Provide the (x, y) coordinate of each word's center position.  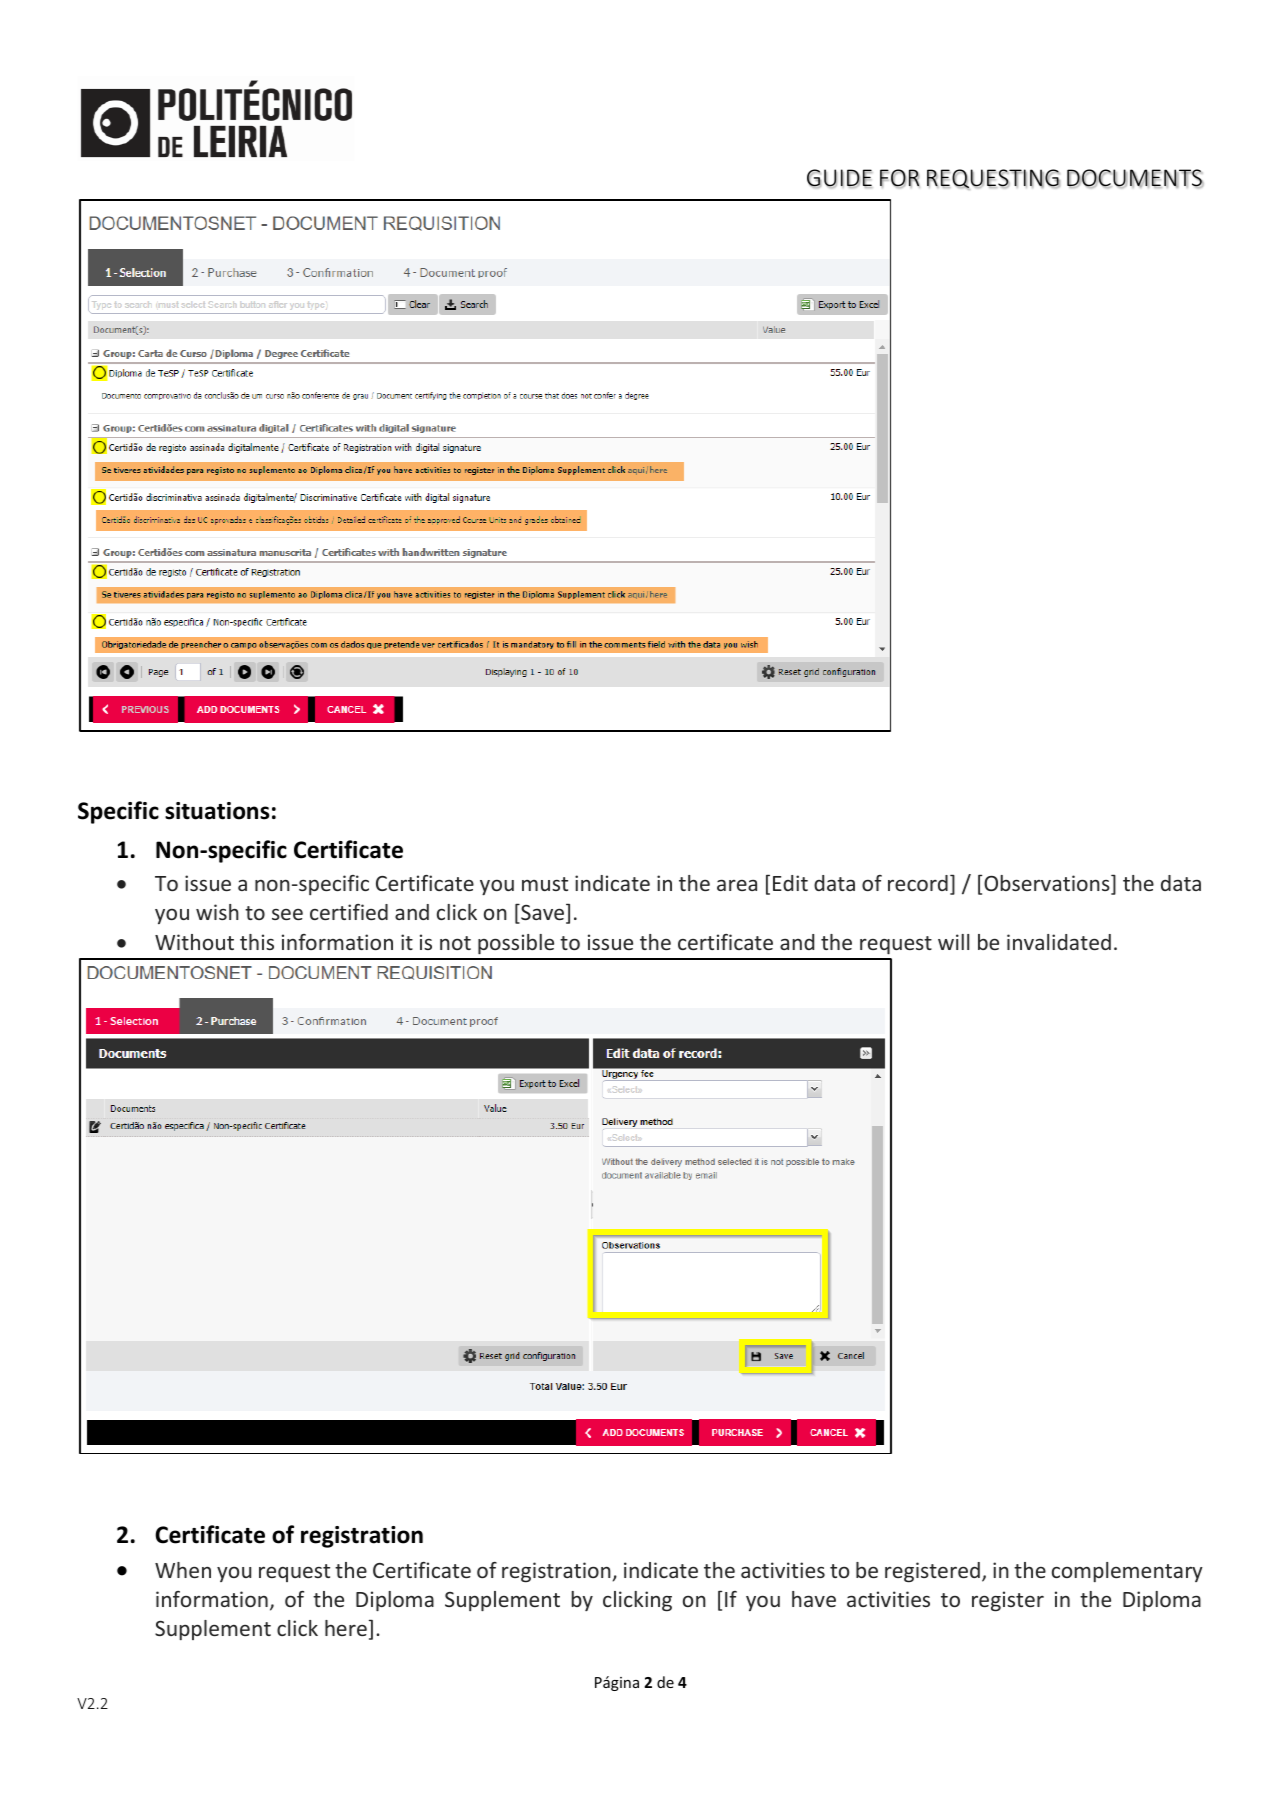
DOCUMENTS (1135, 178)
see (287, 914)
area (737, 885)
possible (516, 944)
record (918, 883)
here (346, 1628)
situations (217, 811)
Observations (1048, 884)
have (814, 1599)
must (545, 884)
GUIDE (839, 178)
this (257, 942)
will (953, 942)
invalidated (1059, 942)
